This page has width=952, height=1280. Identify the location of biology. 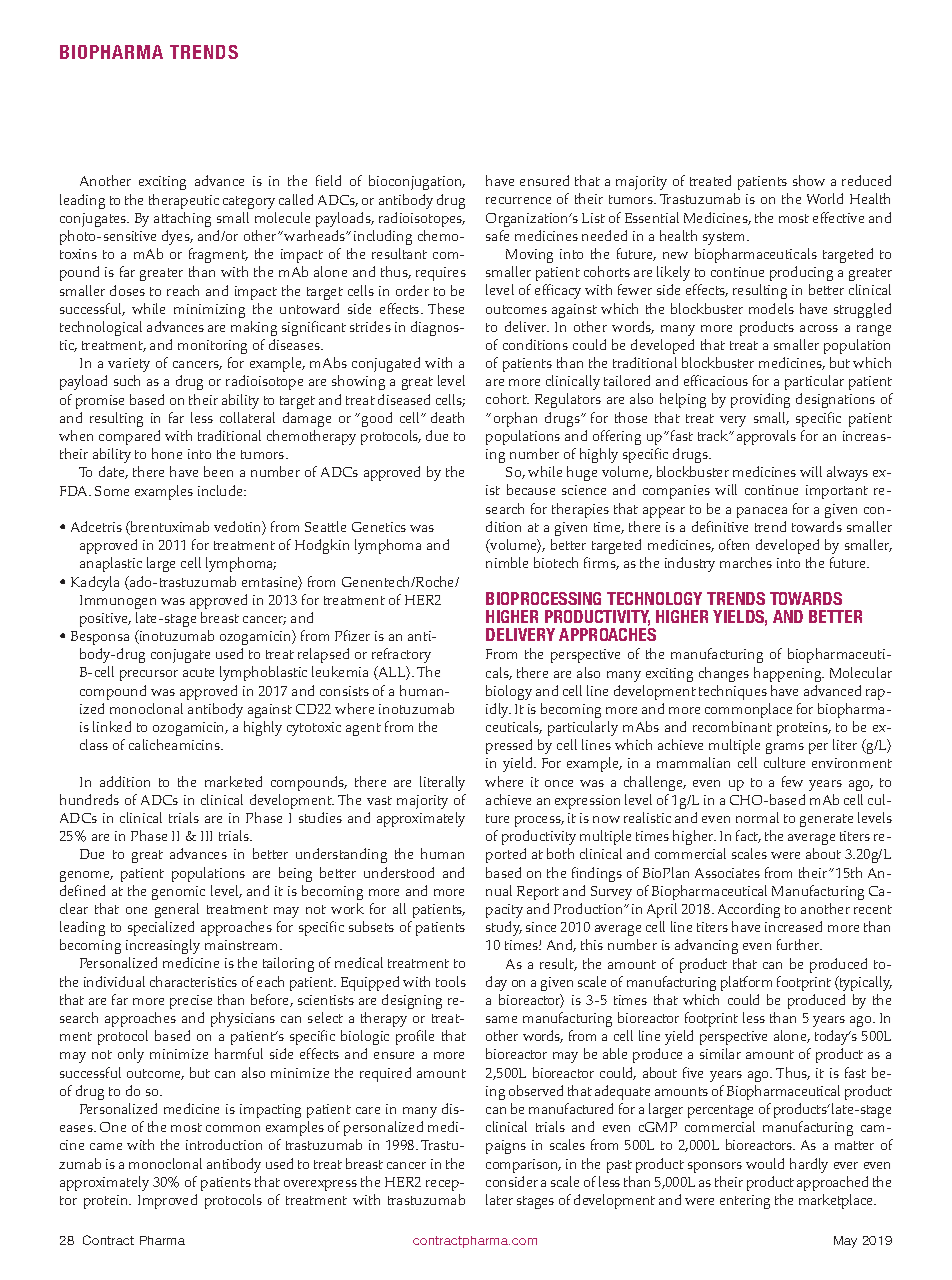
(509, 692).
